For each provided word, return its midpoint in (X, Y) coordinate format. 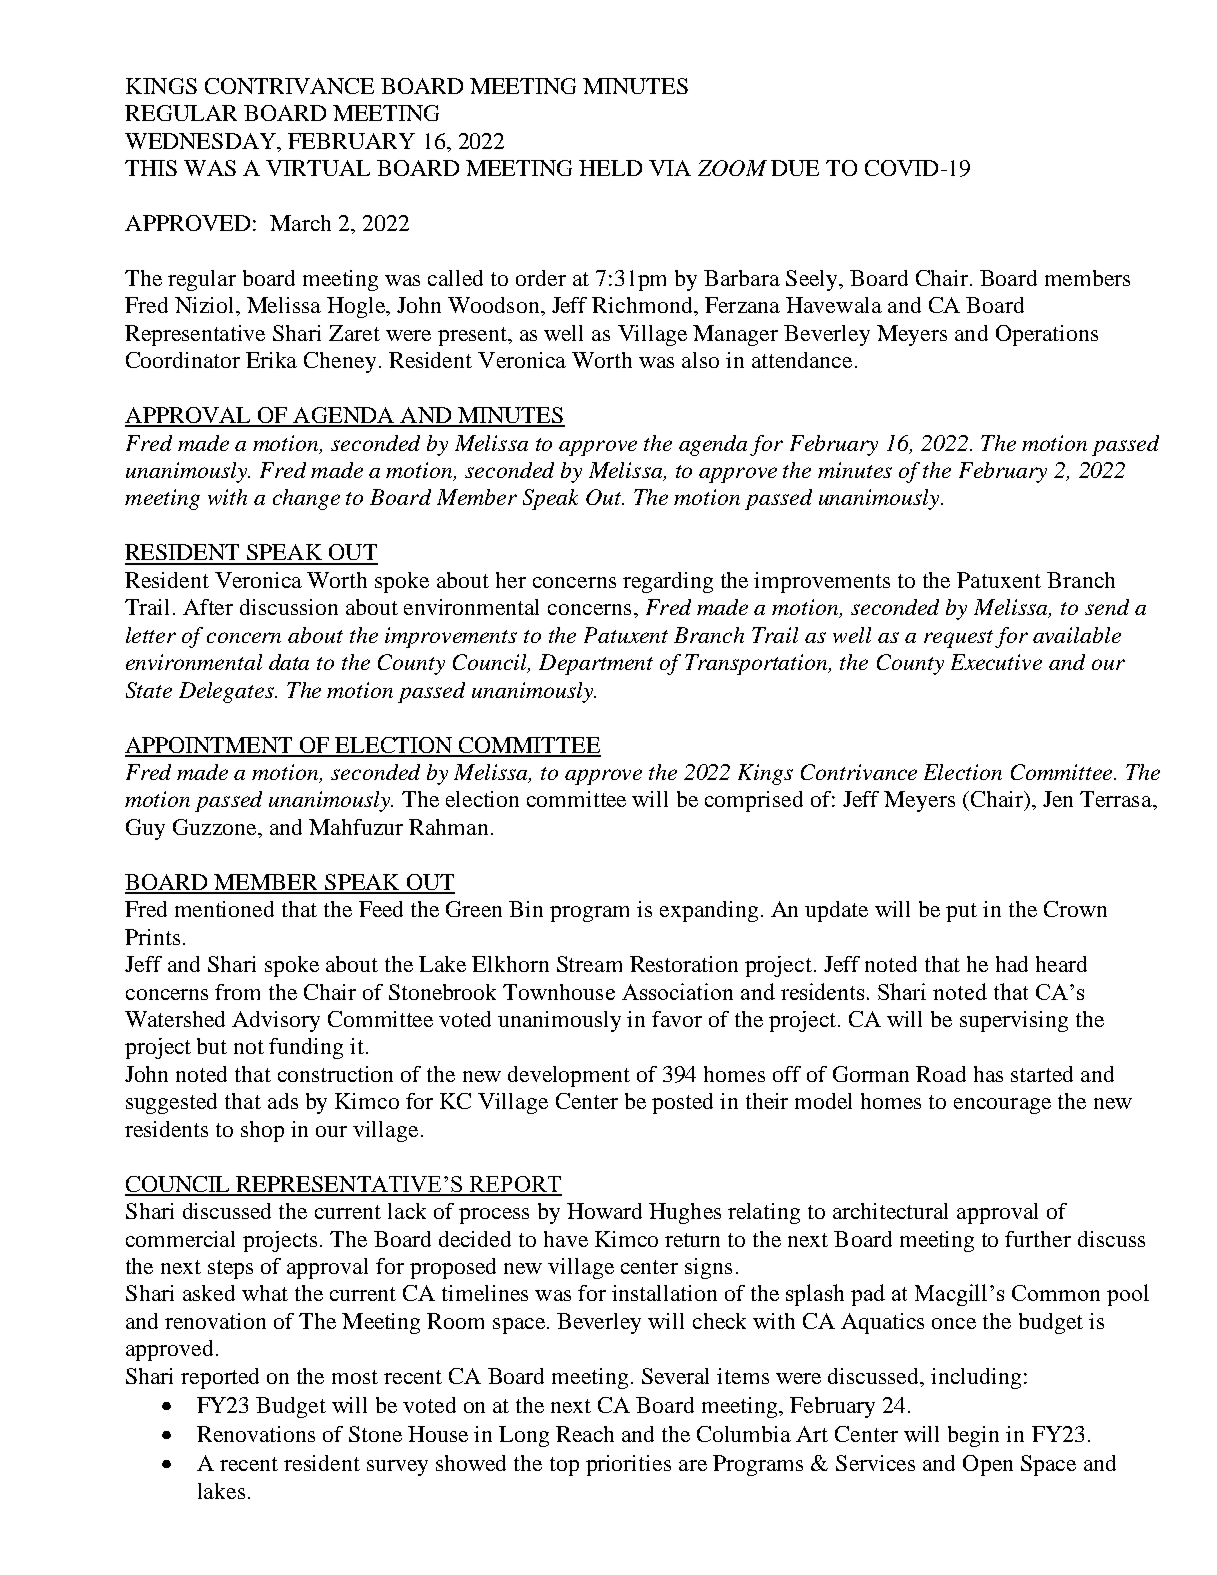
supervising (1014, 1021)
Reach (585, 1434)
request (958, 639)
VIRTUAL (318, 168)
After (208, 607)
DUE (795, 168)
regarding (668, 582)
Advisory (276, 1021)
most (355, 1377)
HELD (610, 168)
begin (973, 1436)
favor (677, 1019)
